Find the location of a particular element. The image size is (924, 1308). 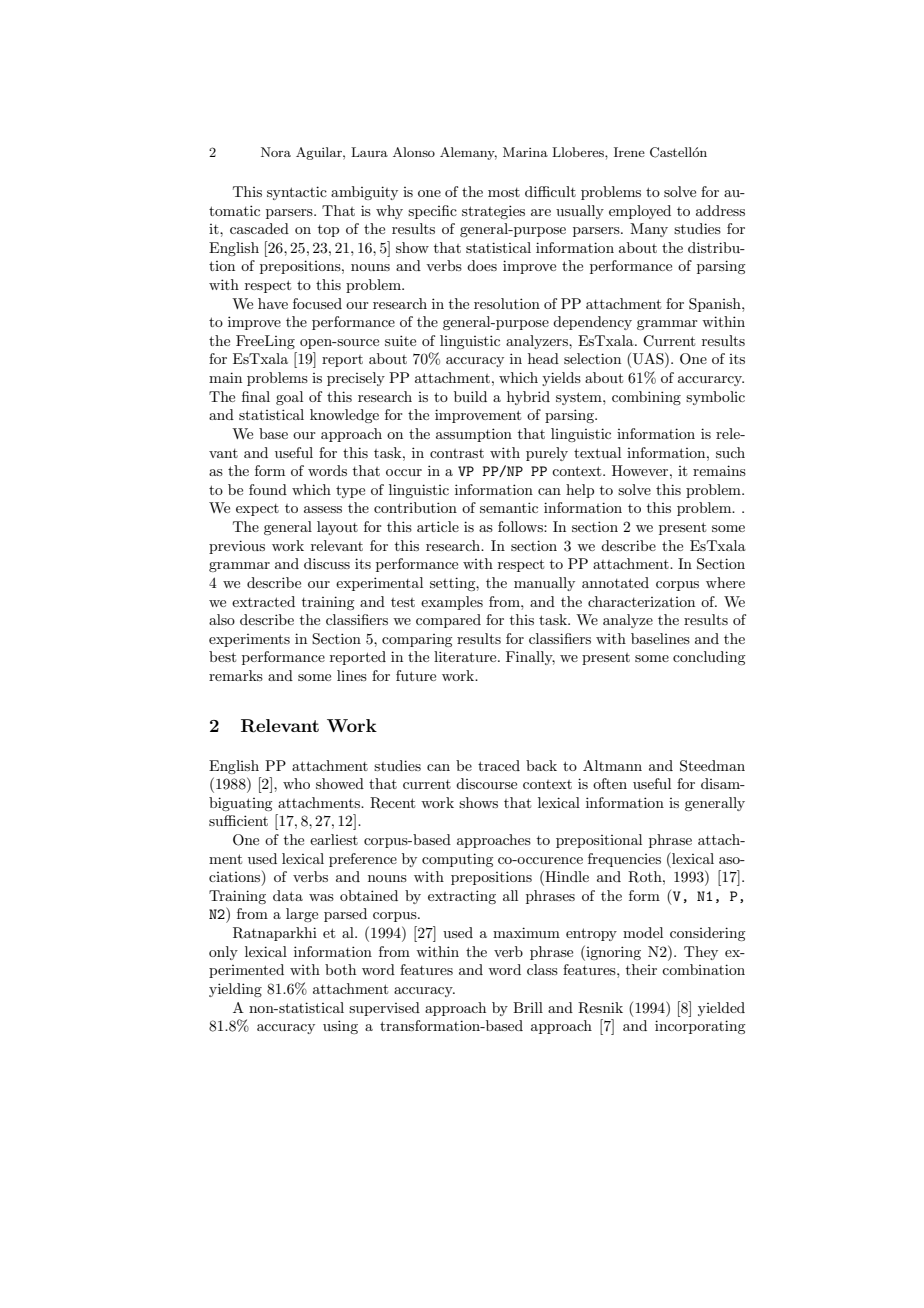

who is located at coordinates (296, 783).
